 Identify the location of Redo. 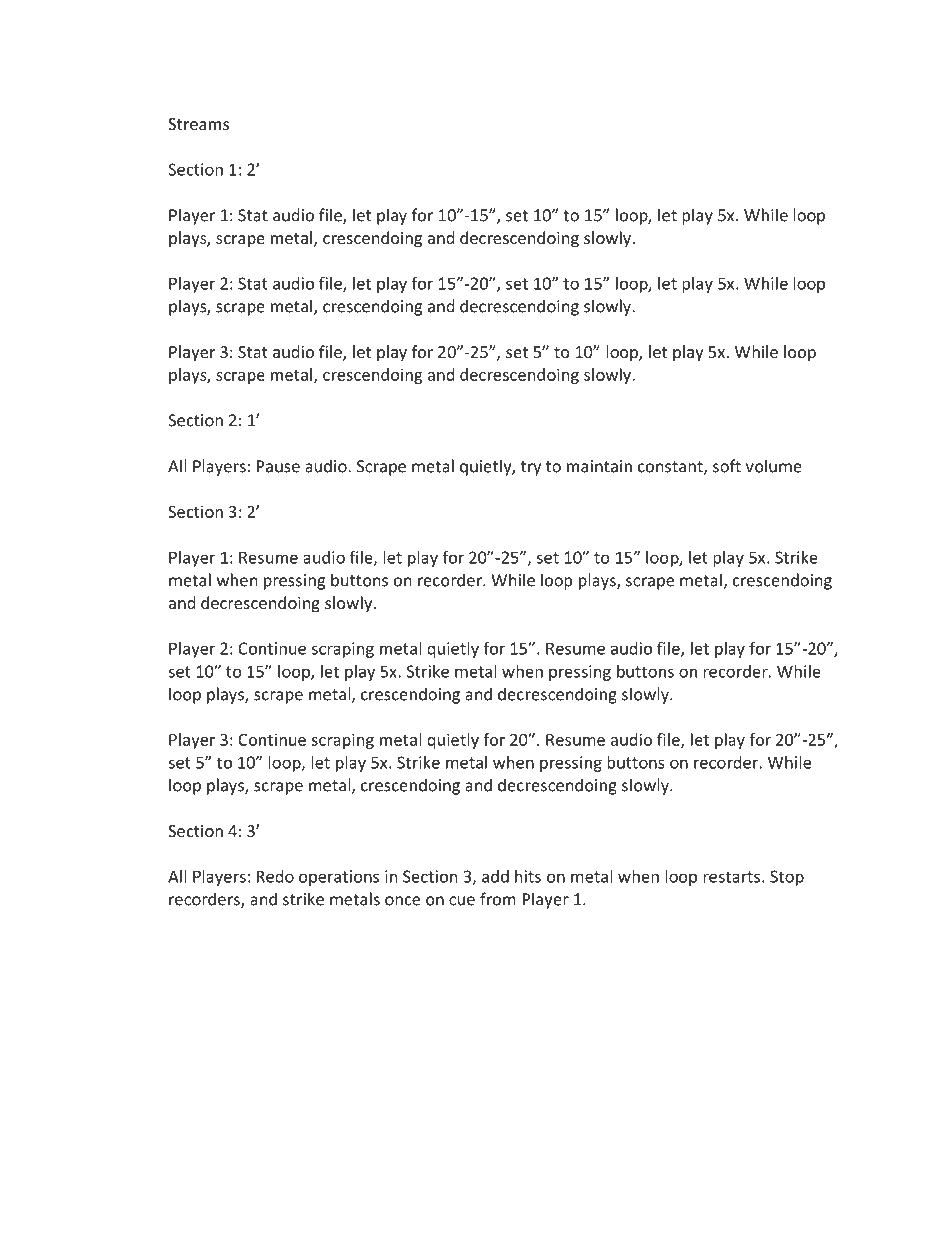
(275, 876).
